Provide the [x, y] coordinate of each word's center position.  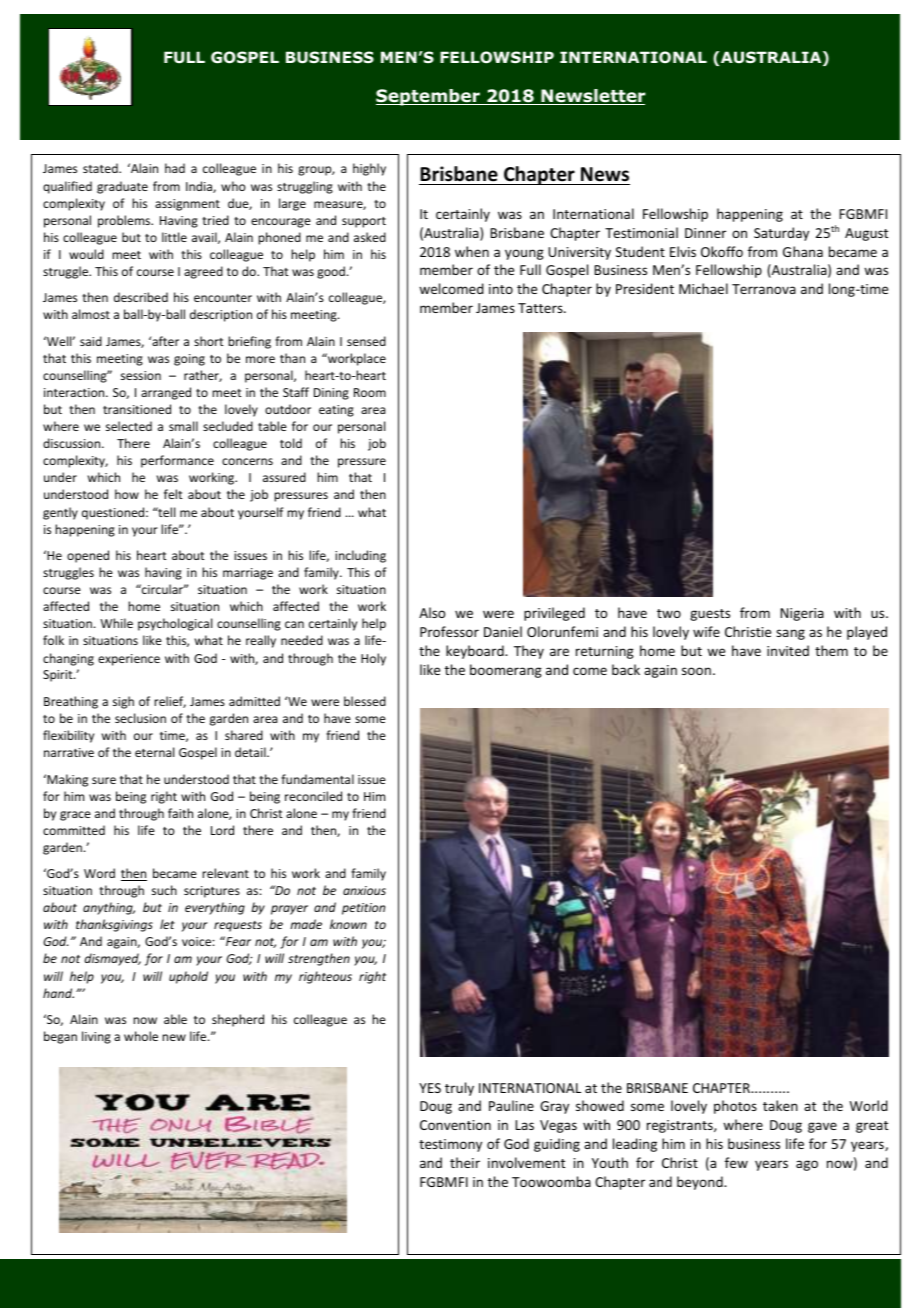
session [141, 375]
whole [141, 1036]
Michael [703, 288]
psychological [175, 624]
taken [780, 1105]
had [175, 168]
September [429, 97]
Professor [449, 631]
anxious [364, 890]
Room [370, 392]
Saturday [781, 234]
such [164, 890]
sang [790, 634]
